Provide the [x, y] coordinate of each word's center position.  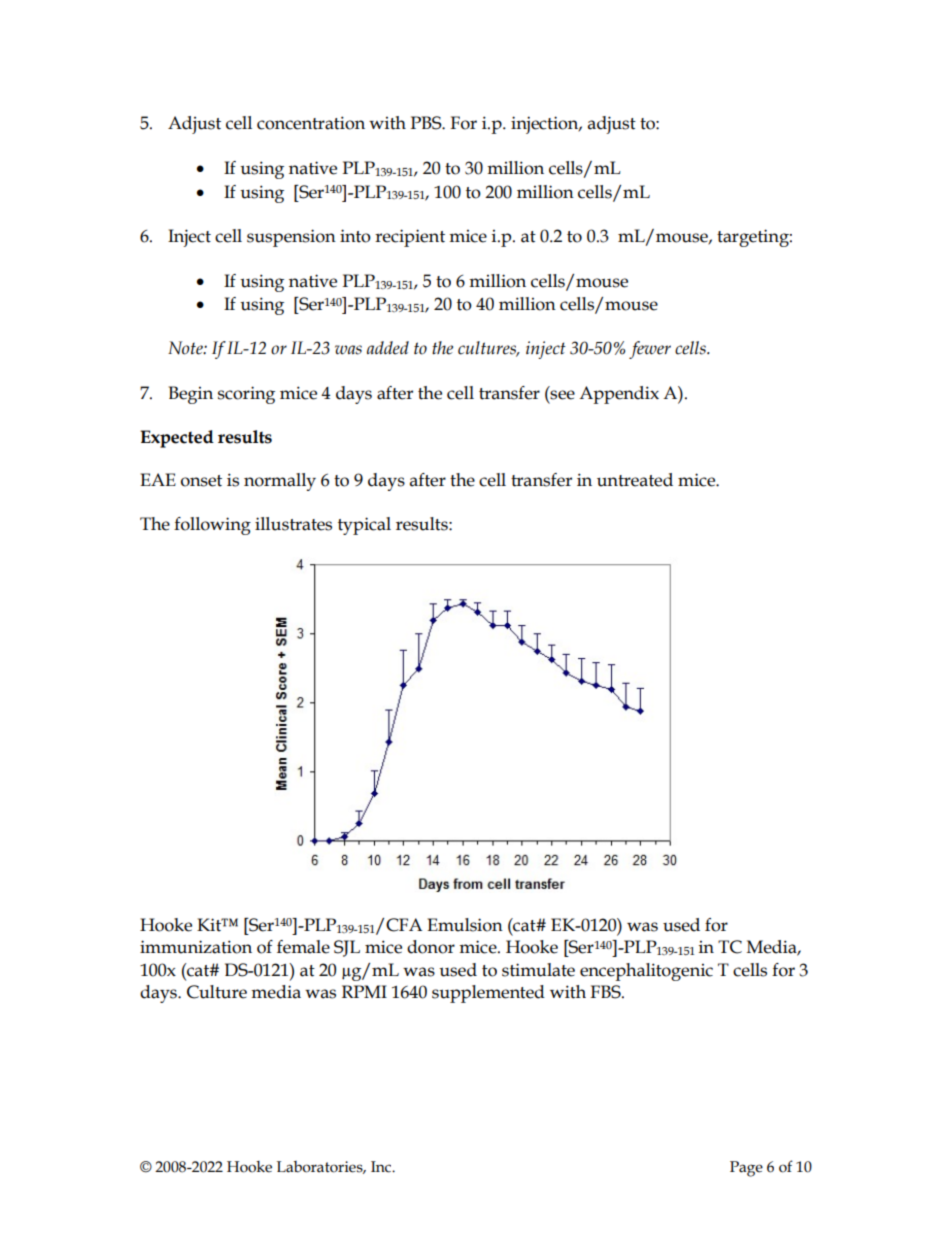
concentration [311, 123]
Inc [382, 1167]
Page [746, 1169]
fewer [650, 350]
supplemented [488, 994]
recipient [410, 238]
